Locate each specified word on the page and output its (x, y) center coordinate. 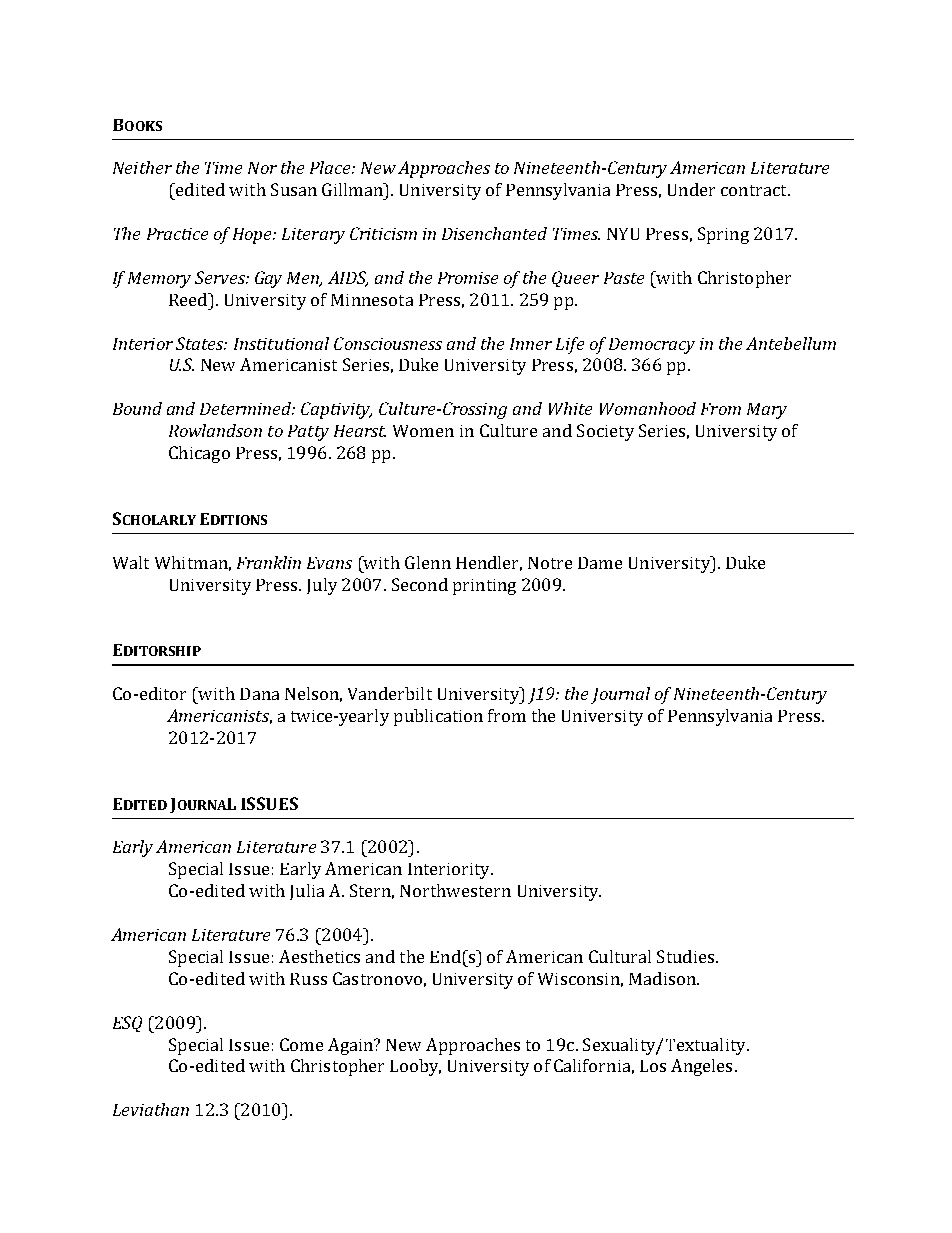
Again (352, 1046)
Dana (259, 694)
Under (691, 189)
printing (484, 587)
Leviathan (151, 1109)
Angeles (701, 1067)
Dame (600, 563)
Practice (177, 234)
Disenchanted (494, 233)
